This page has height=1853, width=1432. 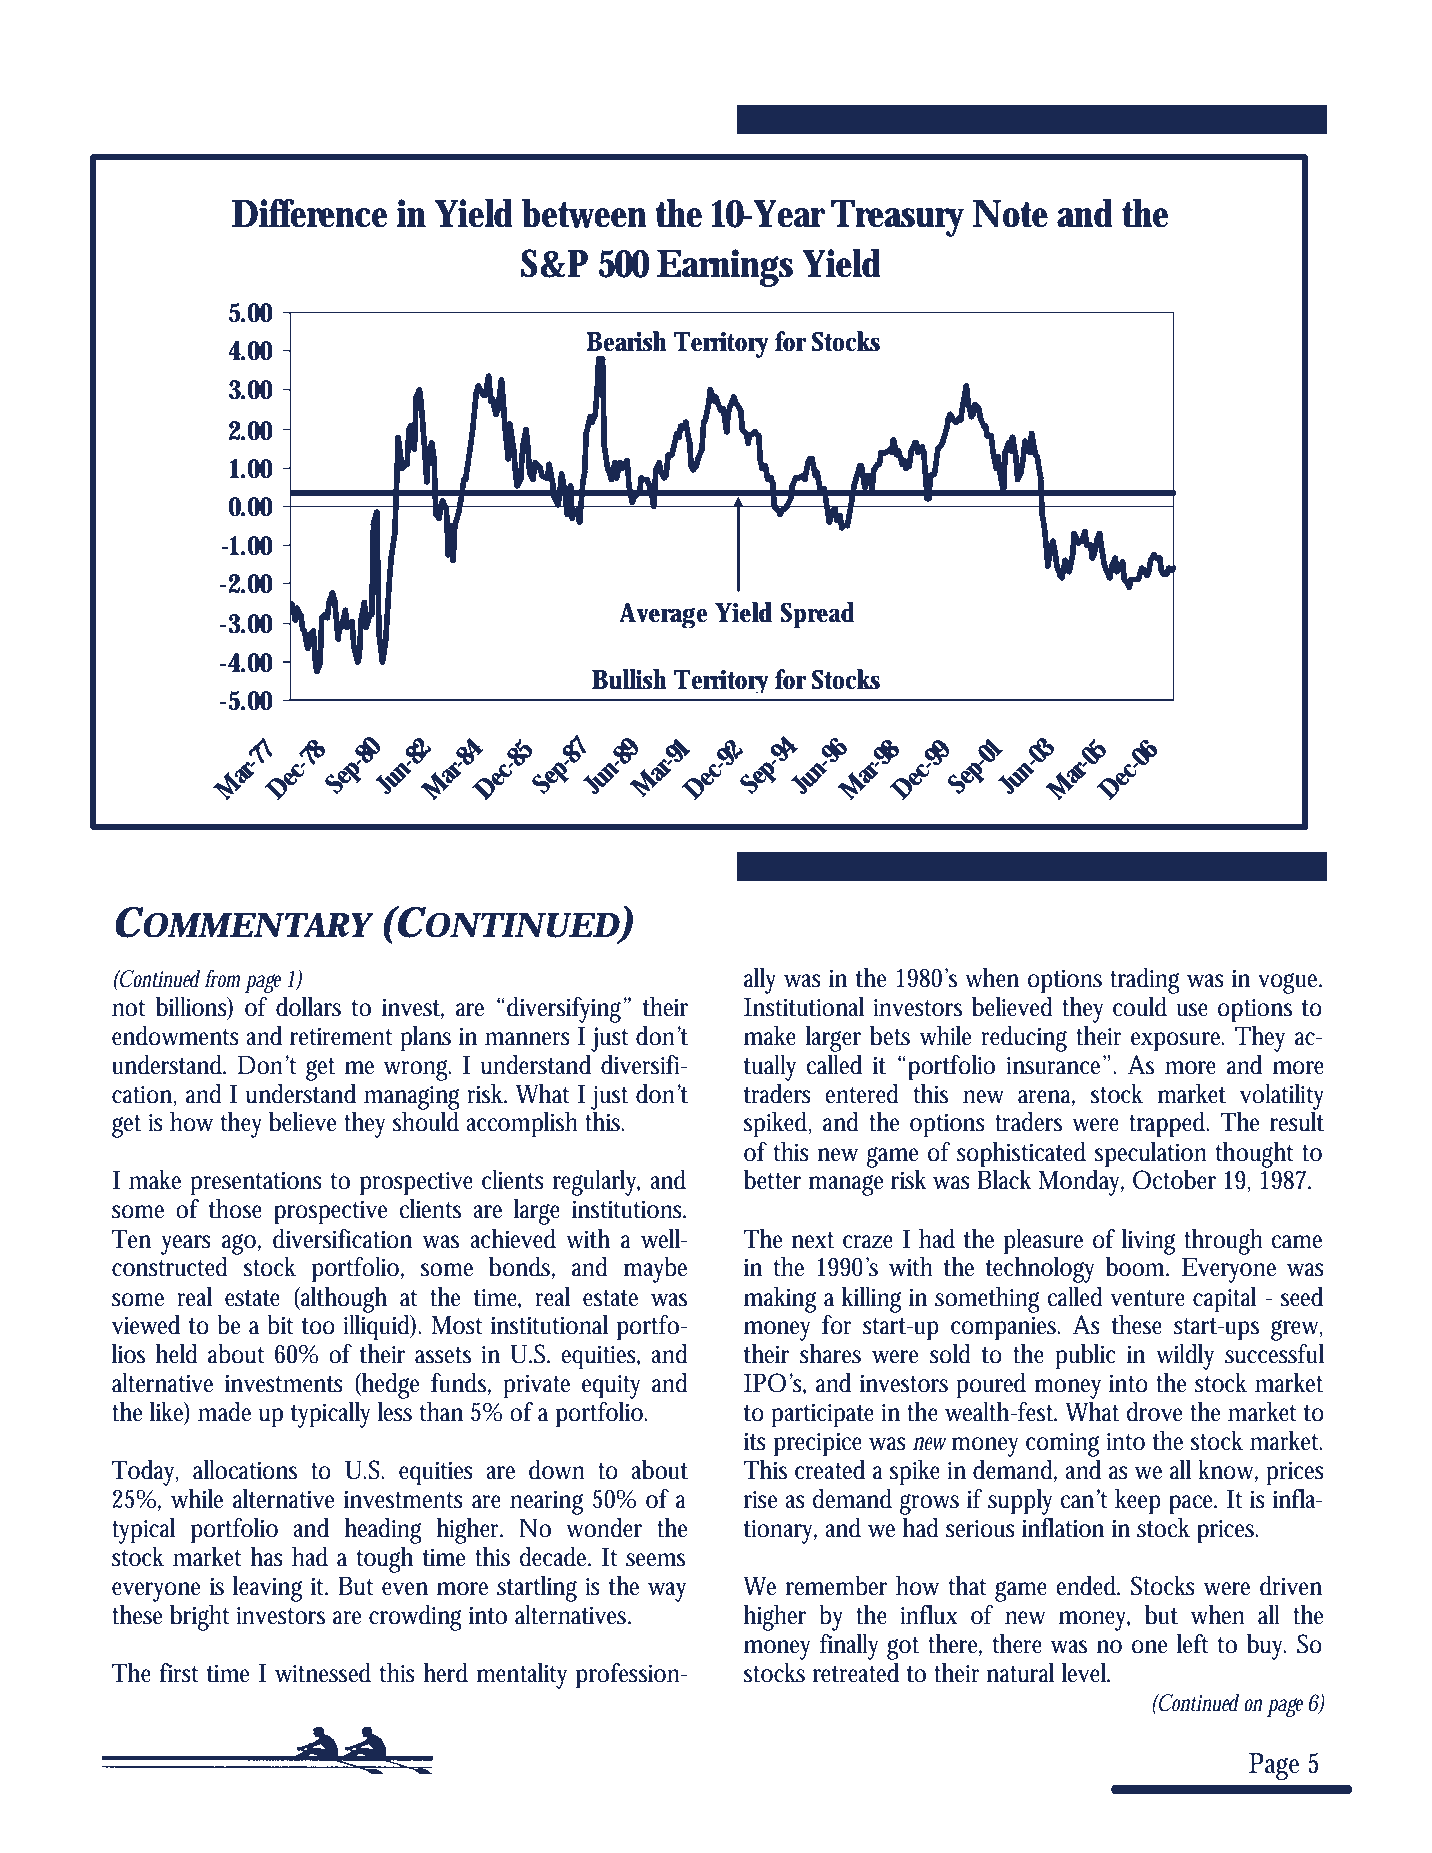 What do you see at coordinates (1010, 213) in the page?
I see `Note` at bounding box center [1010, 213].
